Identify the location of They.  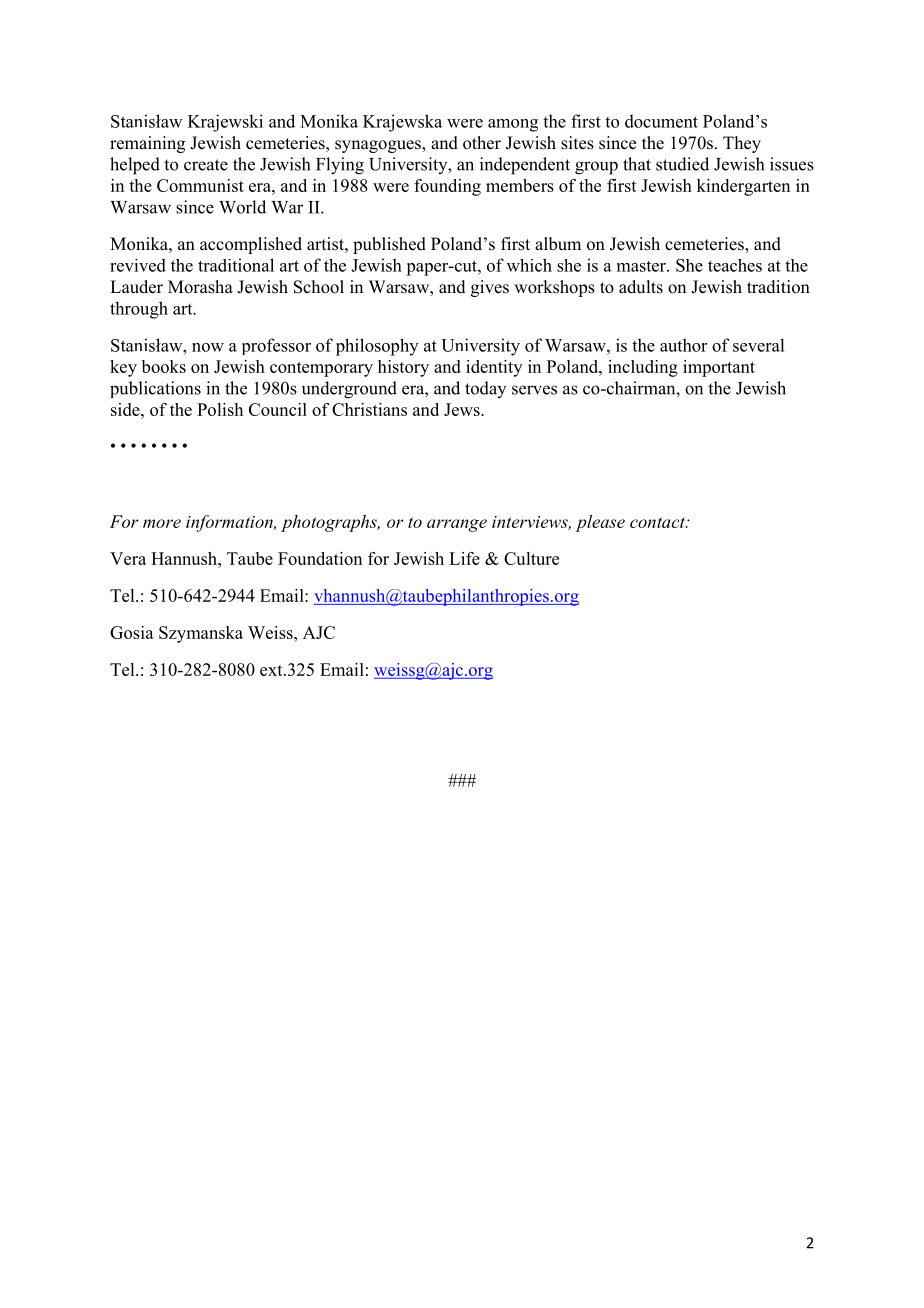
(742, 144).
